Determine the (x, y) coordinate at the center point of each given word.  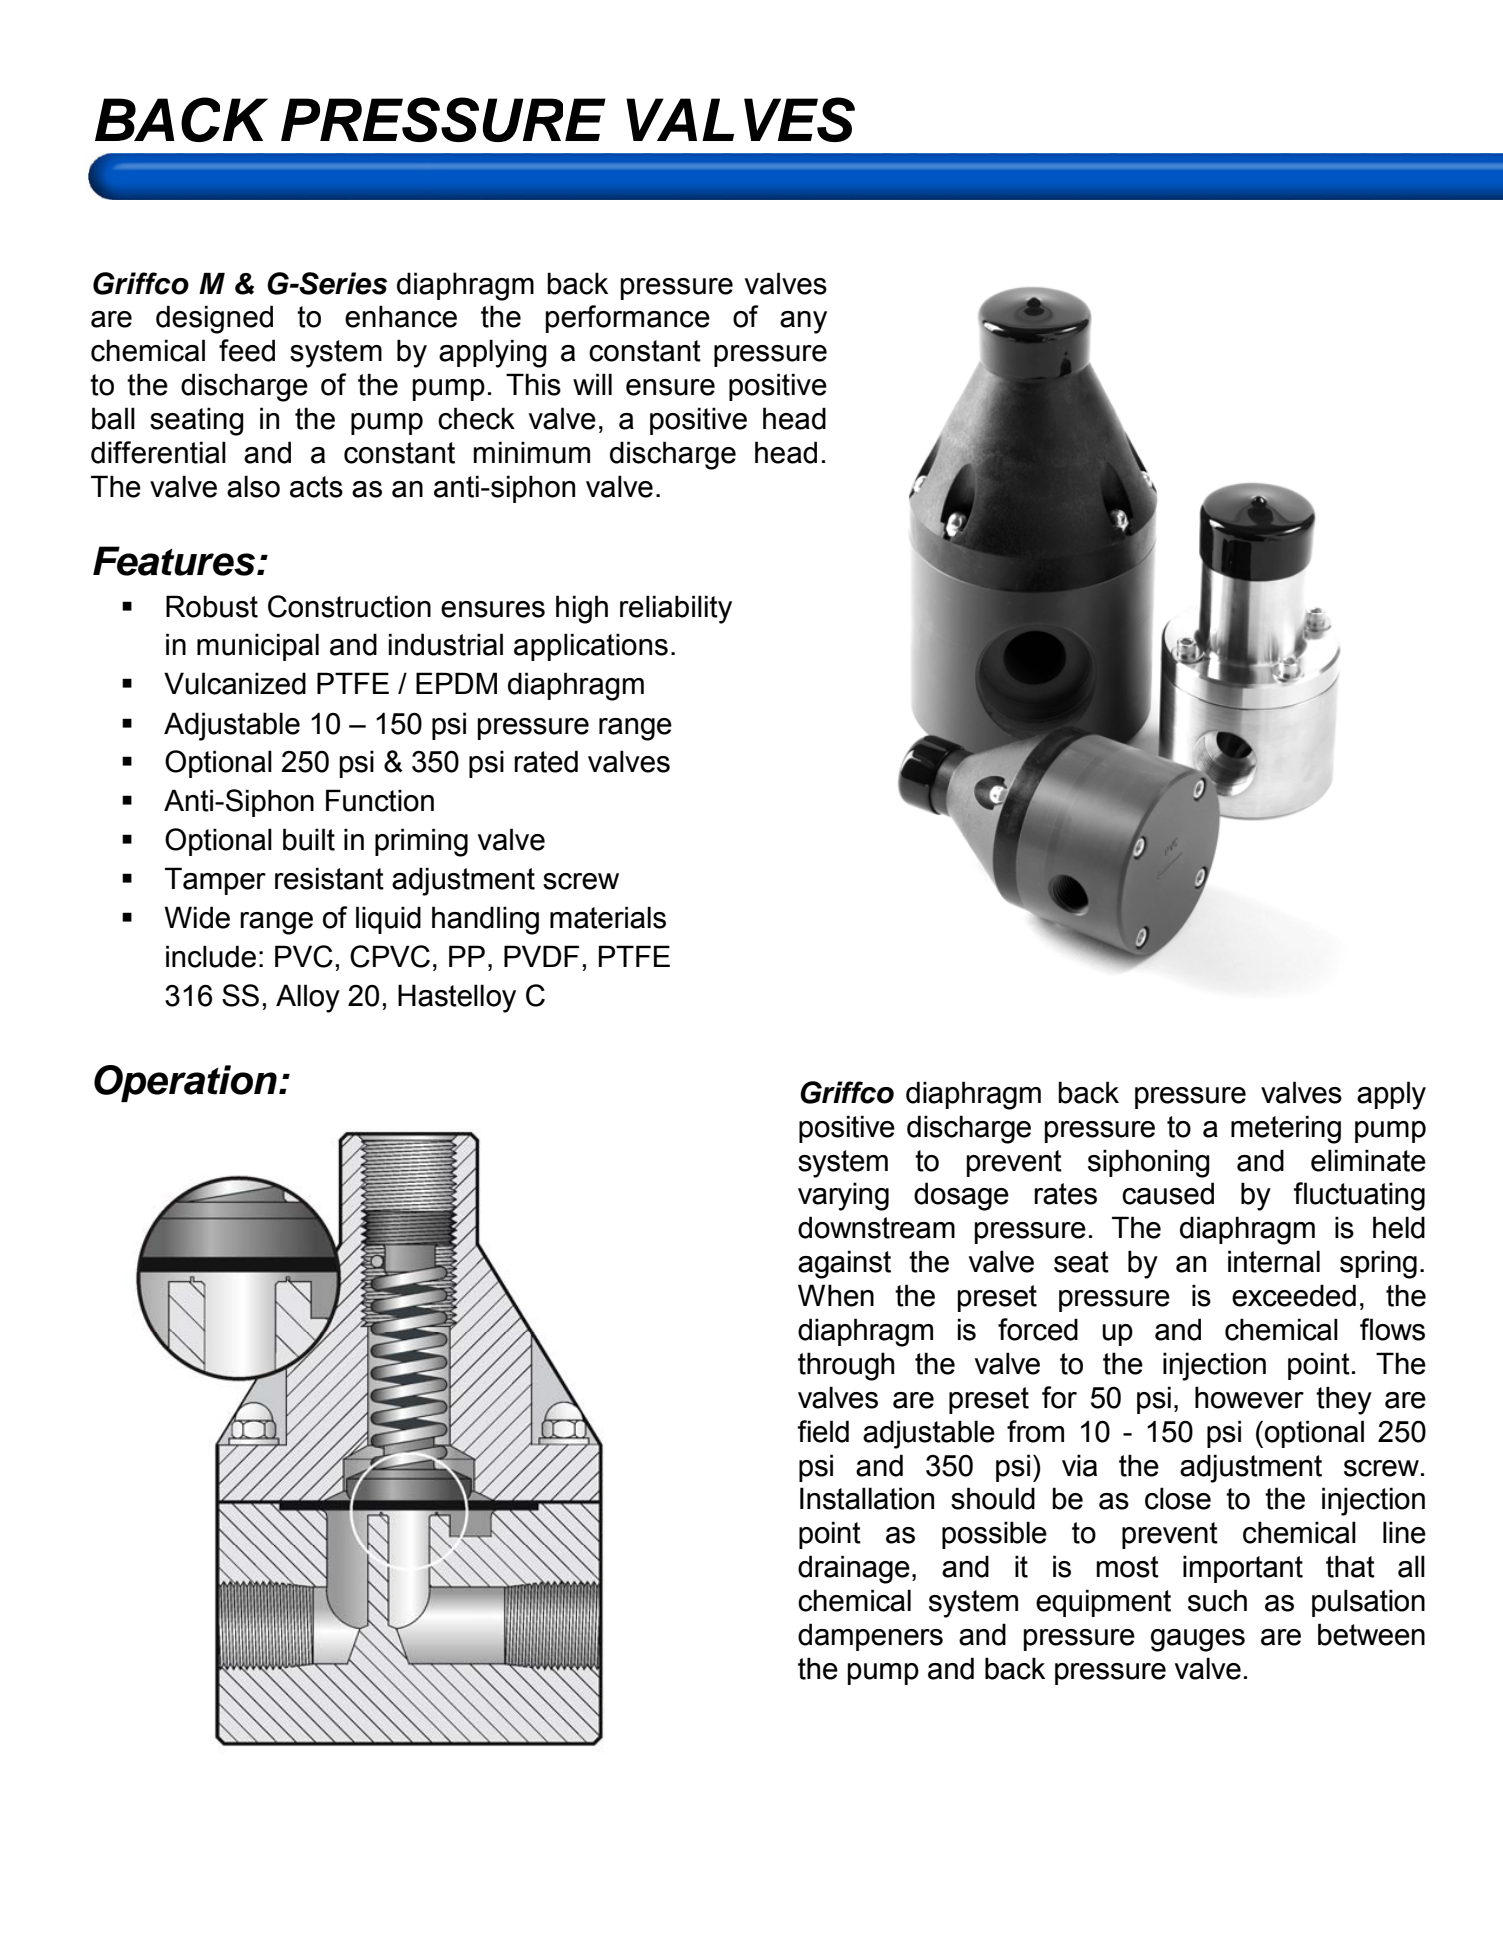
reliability (676, 609)
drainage (854, 1569)
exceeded (1294, 1295)
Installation (867, 1498)
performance (628, 319)
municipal (258, 647)
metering (1286, 1129)
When (836, 1295)
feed (247, 350)
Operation (185, 1083)
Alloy (308, 998)
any (803, 322)
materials (608, 917)
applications (591, 647)
